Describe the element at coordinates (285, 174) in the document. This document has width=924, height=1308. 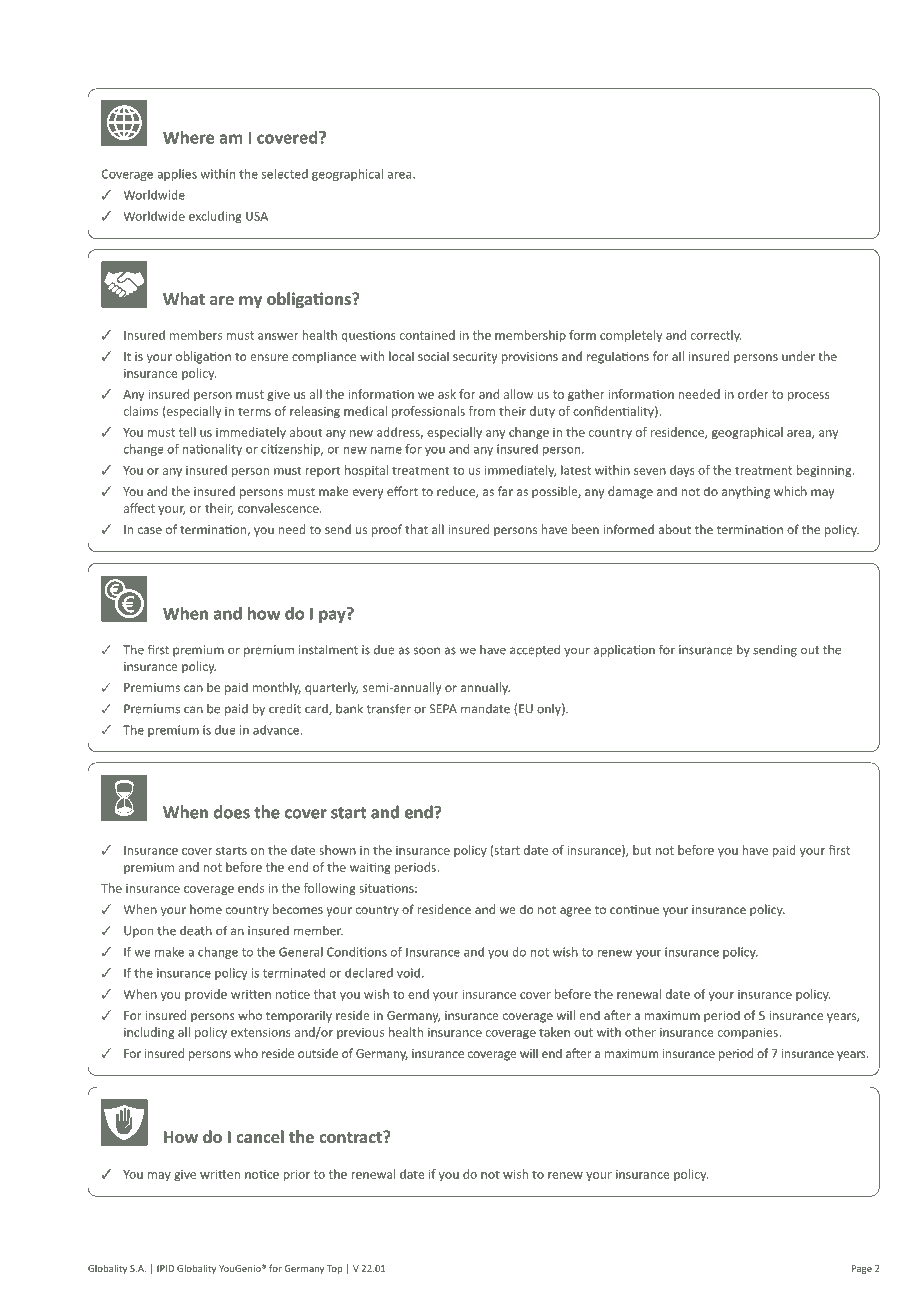
I see `selected` at that location.
